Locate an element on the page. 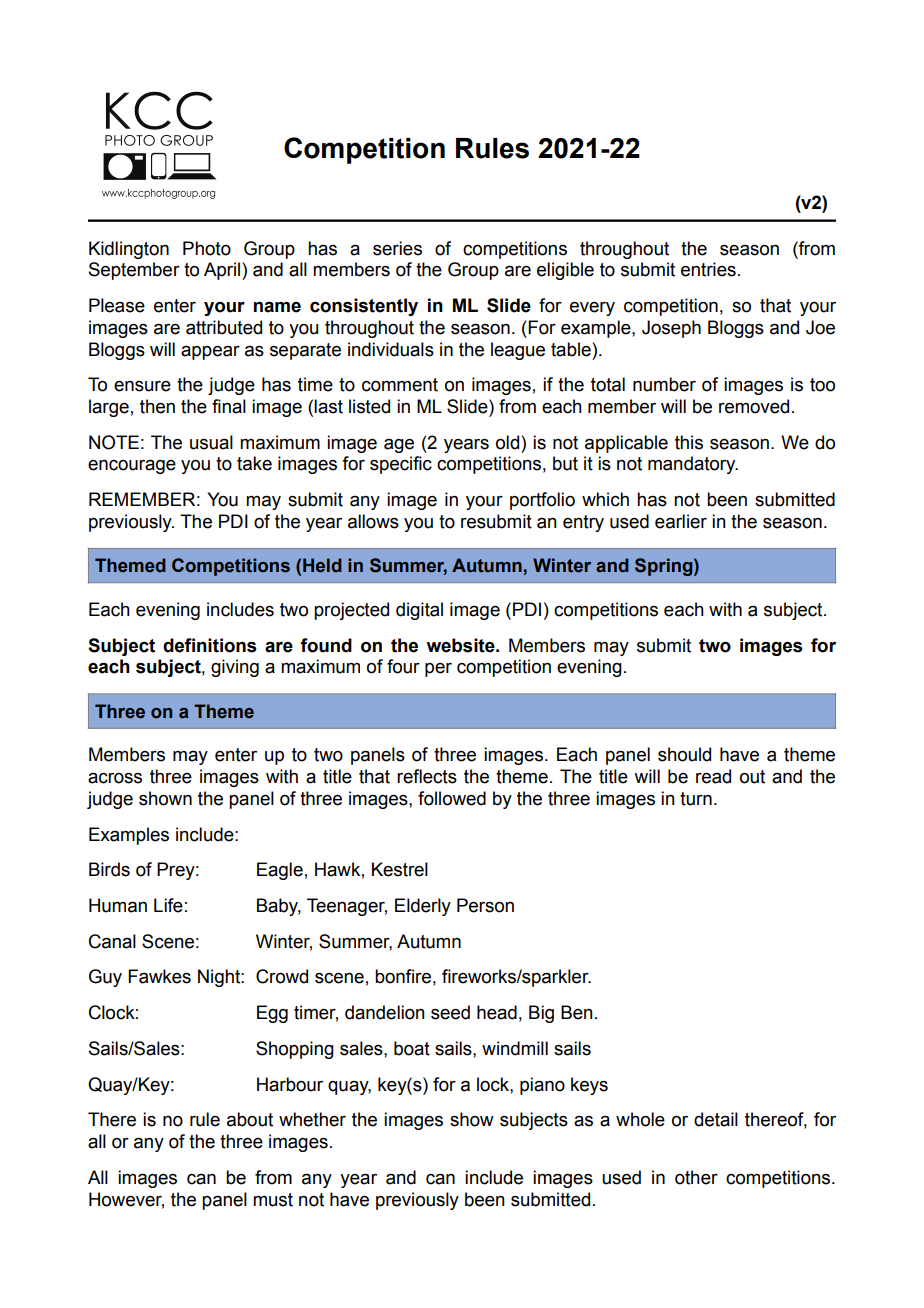 Image resolution: width=924 pixels, height=1308 pixels. April is located at coordinates (223, 271).
